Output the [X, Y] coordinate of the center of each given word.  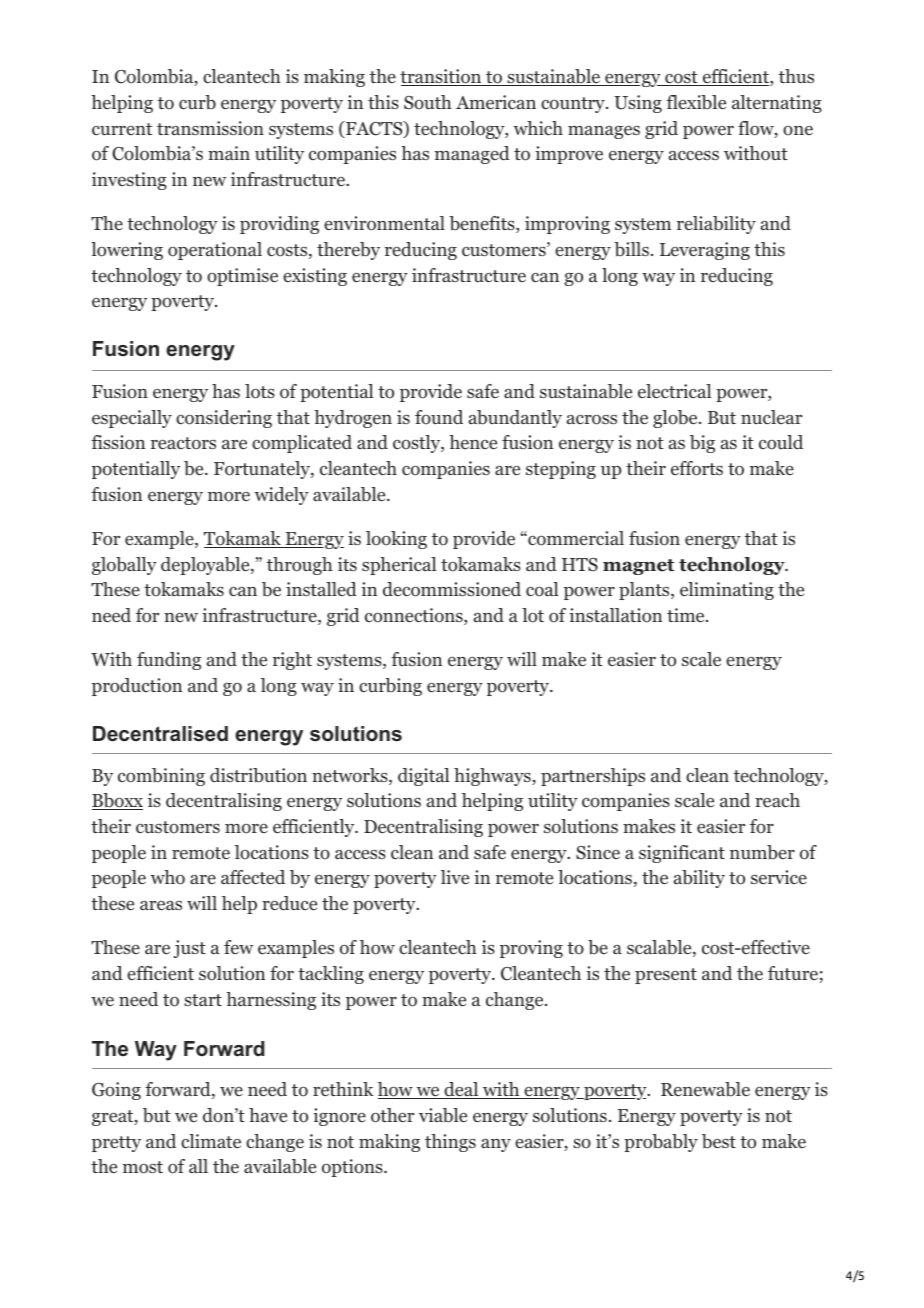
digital [424, 777]
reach [777, 800]
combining [161, 777]
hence [473, 442]
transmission [210, 128]
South [428, 102]
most [143, 1167]
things [450, 1143]
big [702, 444]
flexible [696, 102]
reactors [183, 443]
